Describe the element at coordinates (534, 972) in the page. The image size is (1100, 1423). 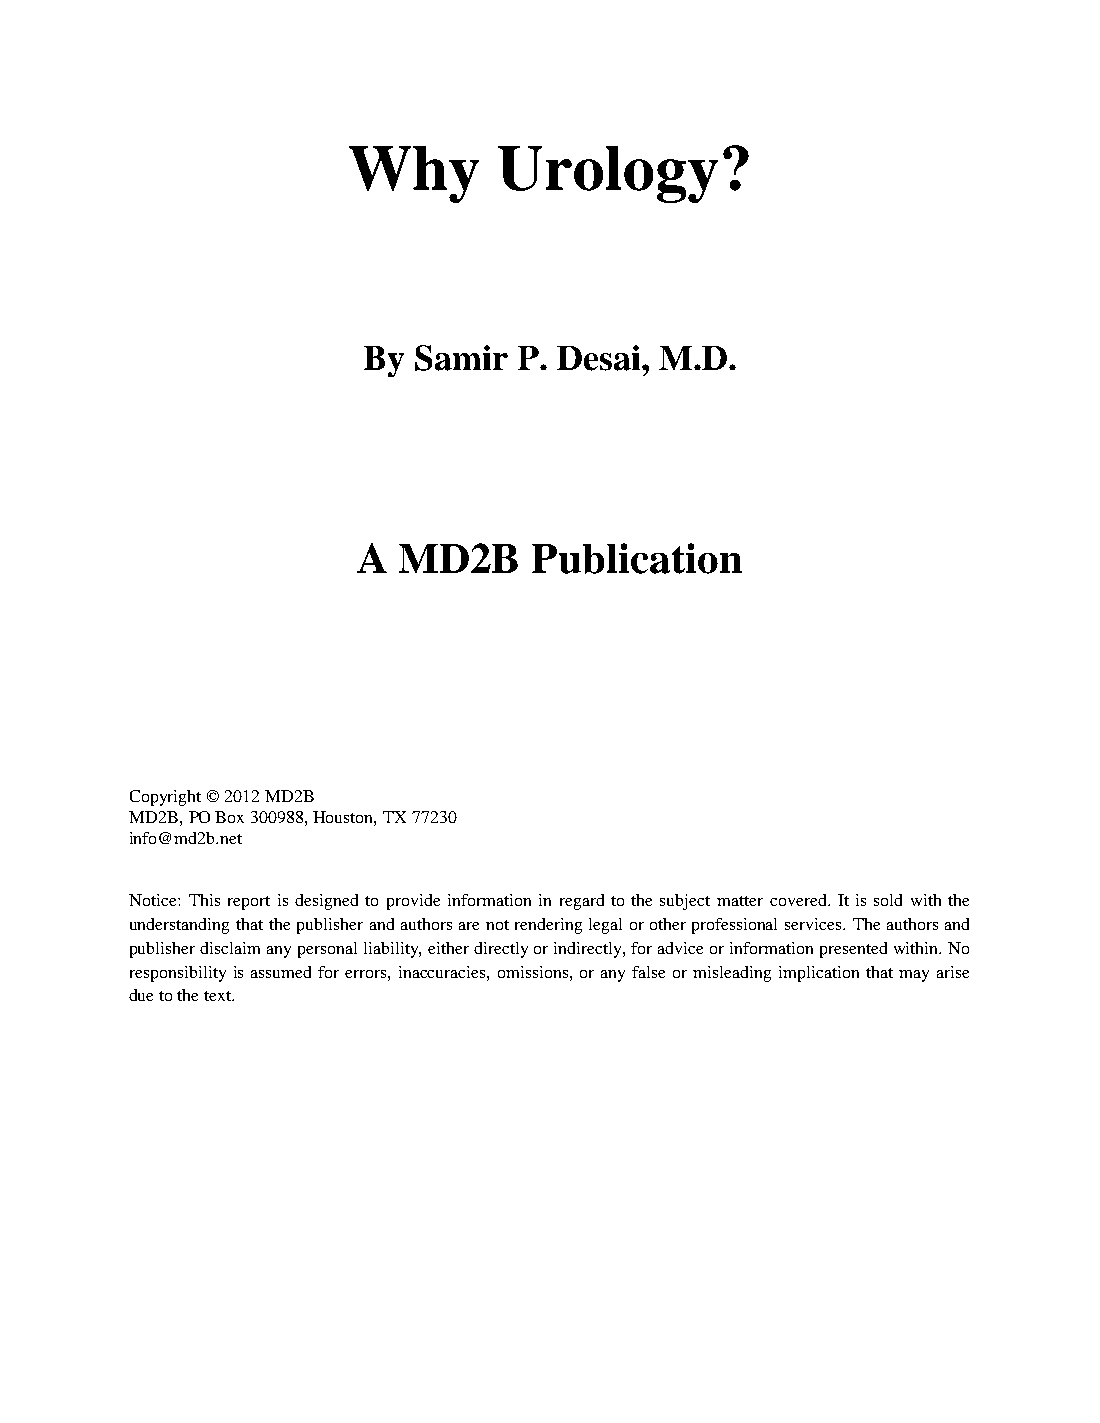
I see `omissions` at that location.
